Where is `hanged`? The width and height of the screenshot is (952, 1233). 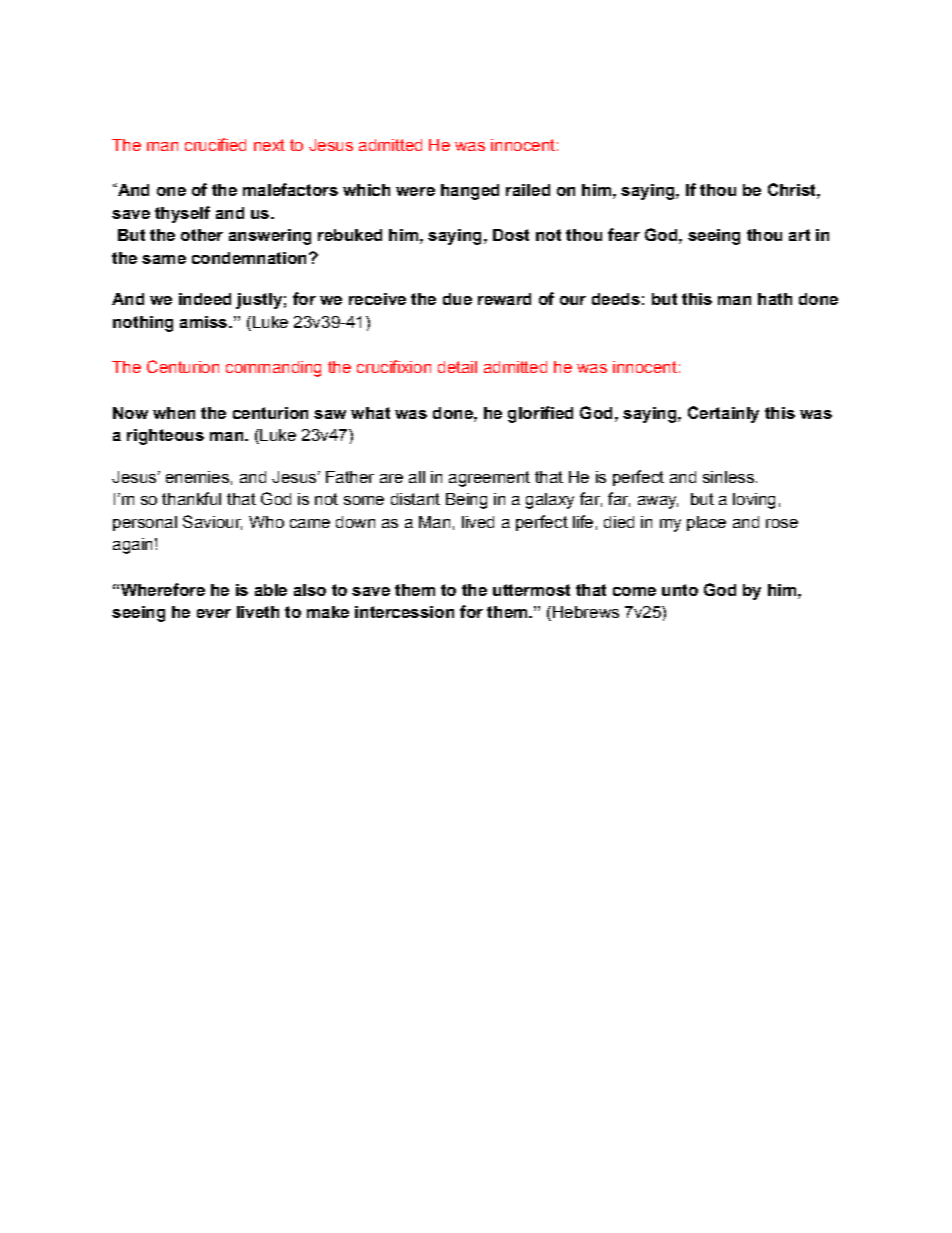 hanged is located at coordinates (470, 192).
